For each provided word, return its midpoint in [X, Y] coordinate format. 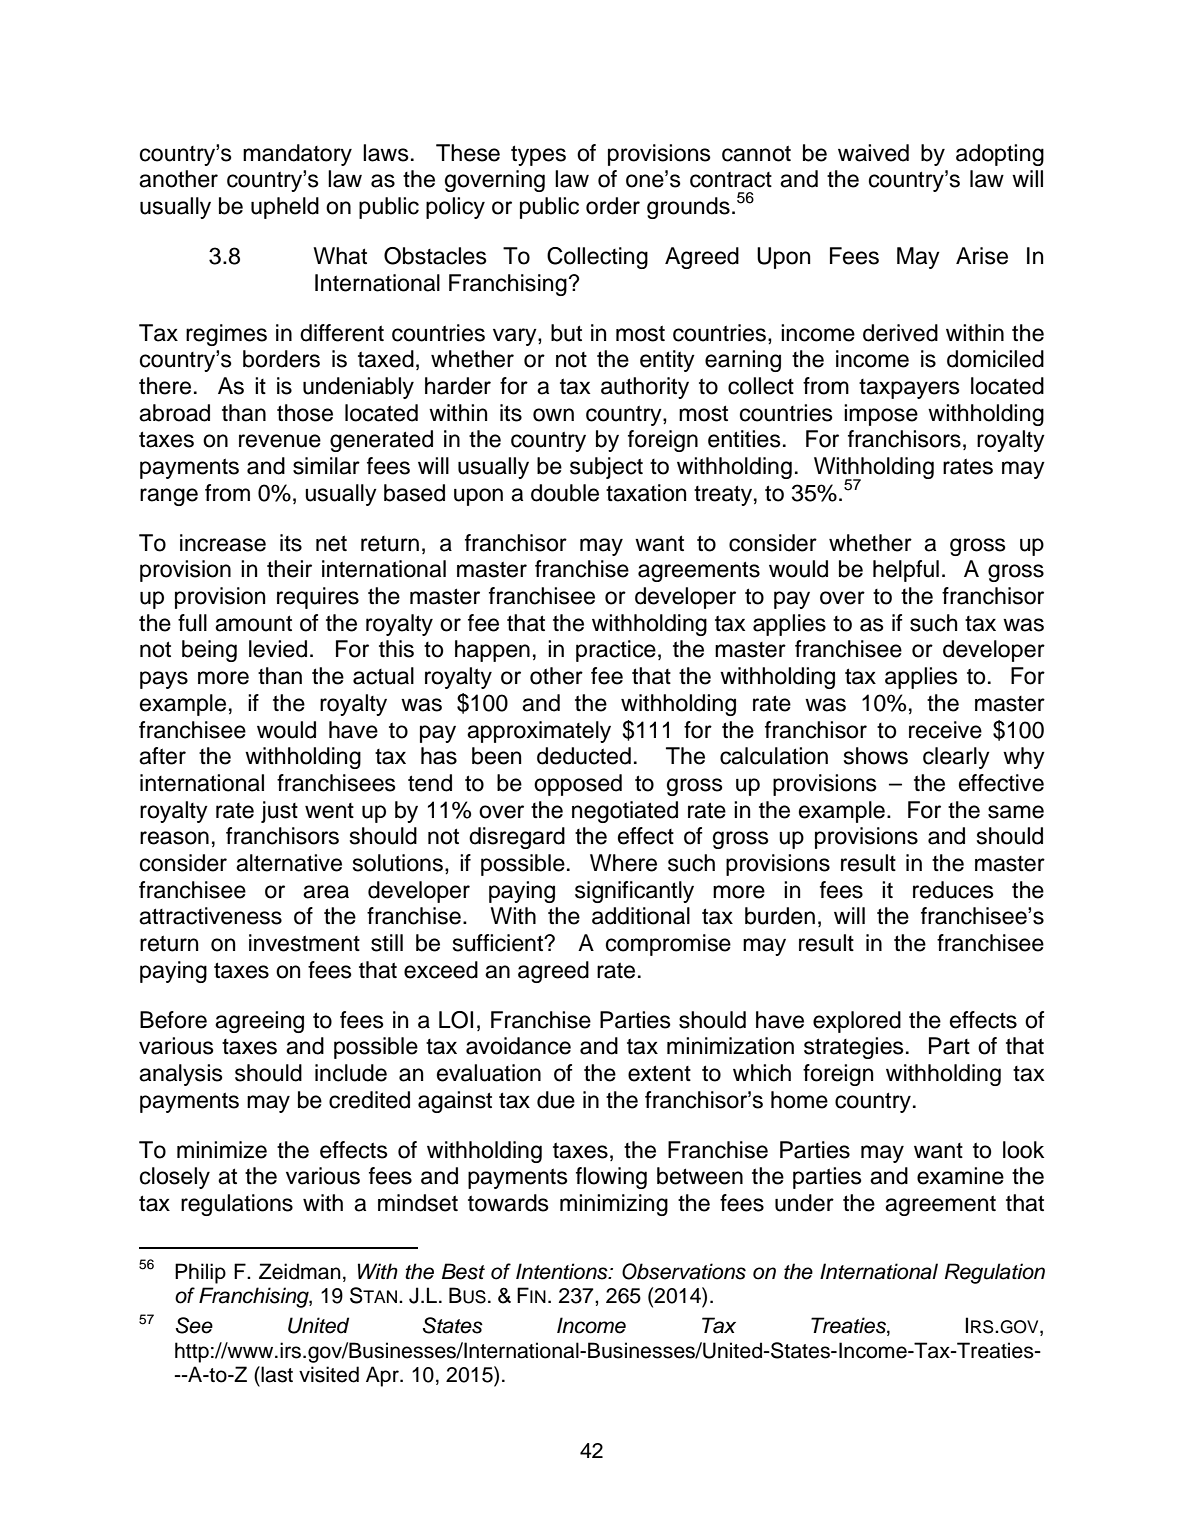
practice [616, 651]
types [538, 155]
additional [641, 916]
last [276, 1374]
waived [873, 153]
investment [304, 943]
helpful [906, 571]
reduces [953, 890]
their [289, 569]
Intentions [563, 1271]
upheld [285, 208]
